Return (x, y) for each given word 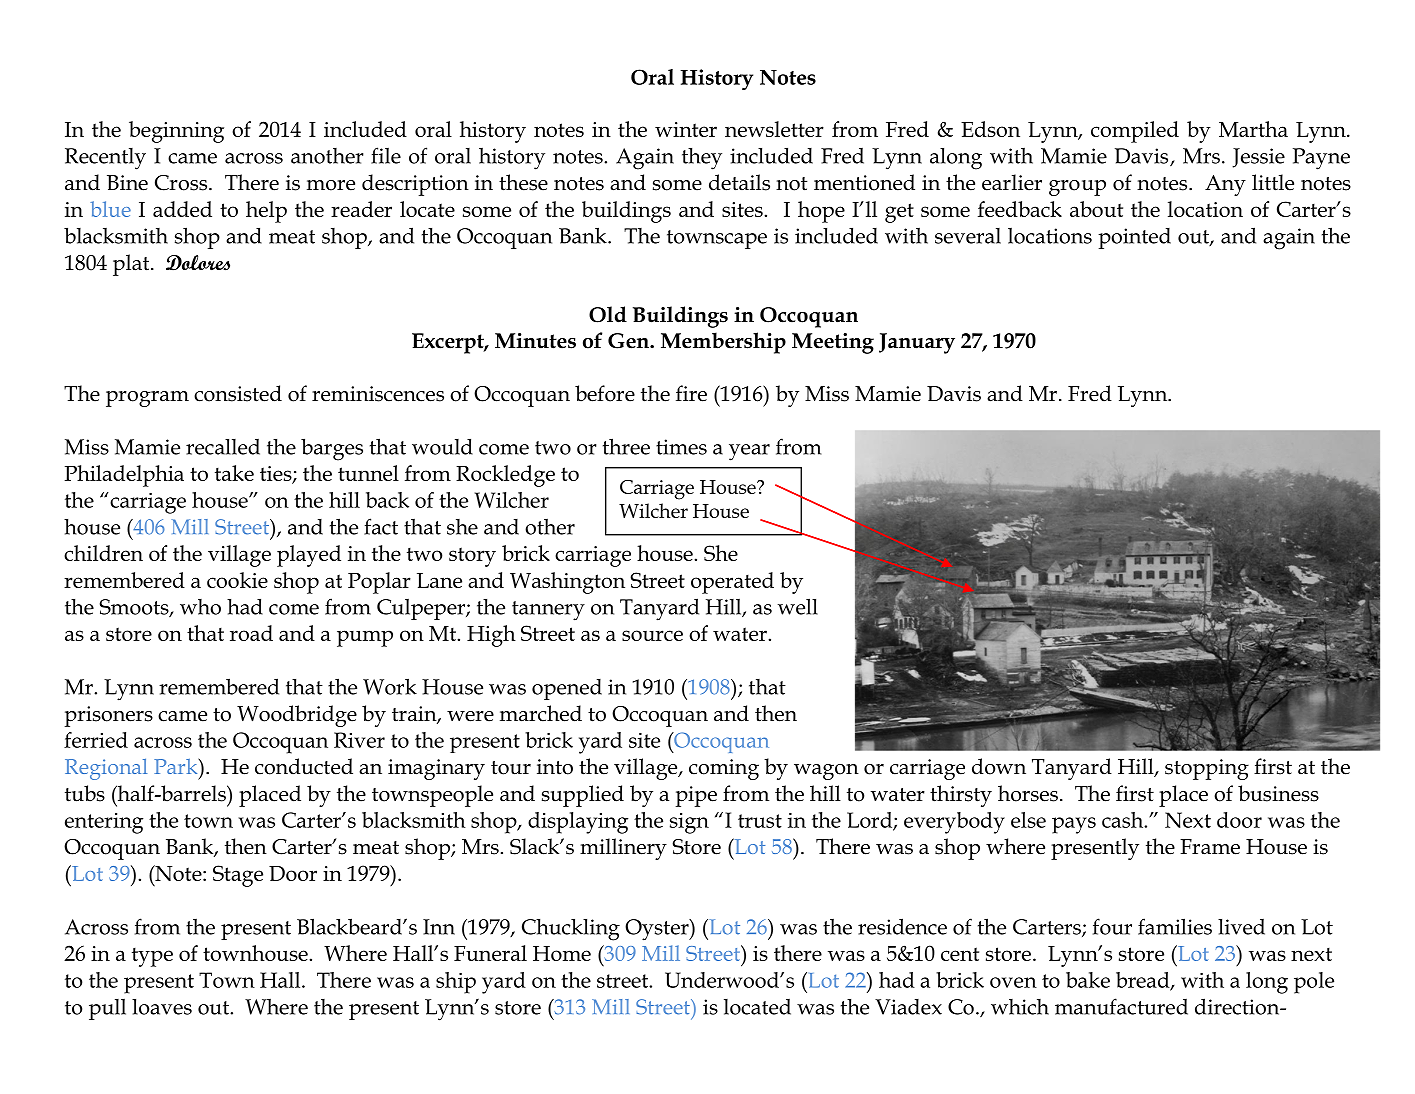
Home (562, 953)
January (917, 343)
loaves (162, 1006)
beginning (176, 132)
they (702, 158)
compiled (1135, 132)
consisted (238, 393)
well (798, 606)
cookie (237, 580)
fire (691, 393)
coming (724, 769)
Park (177, 766)
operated (732, 583)
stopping (1207, 769)
